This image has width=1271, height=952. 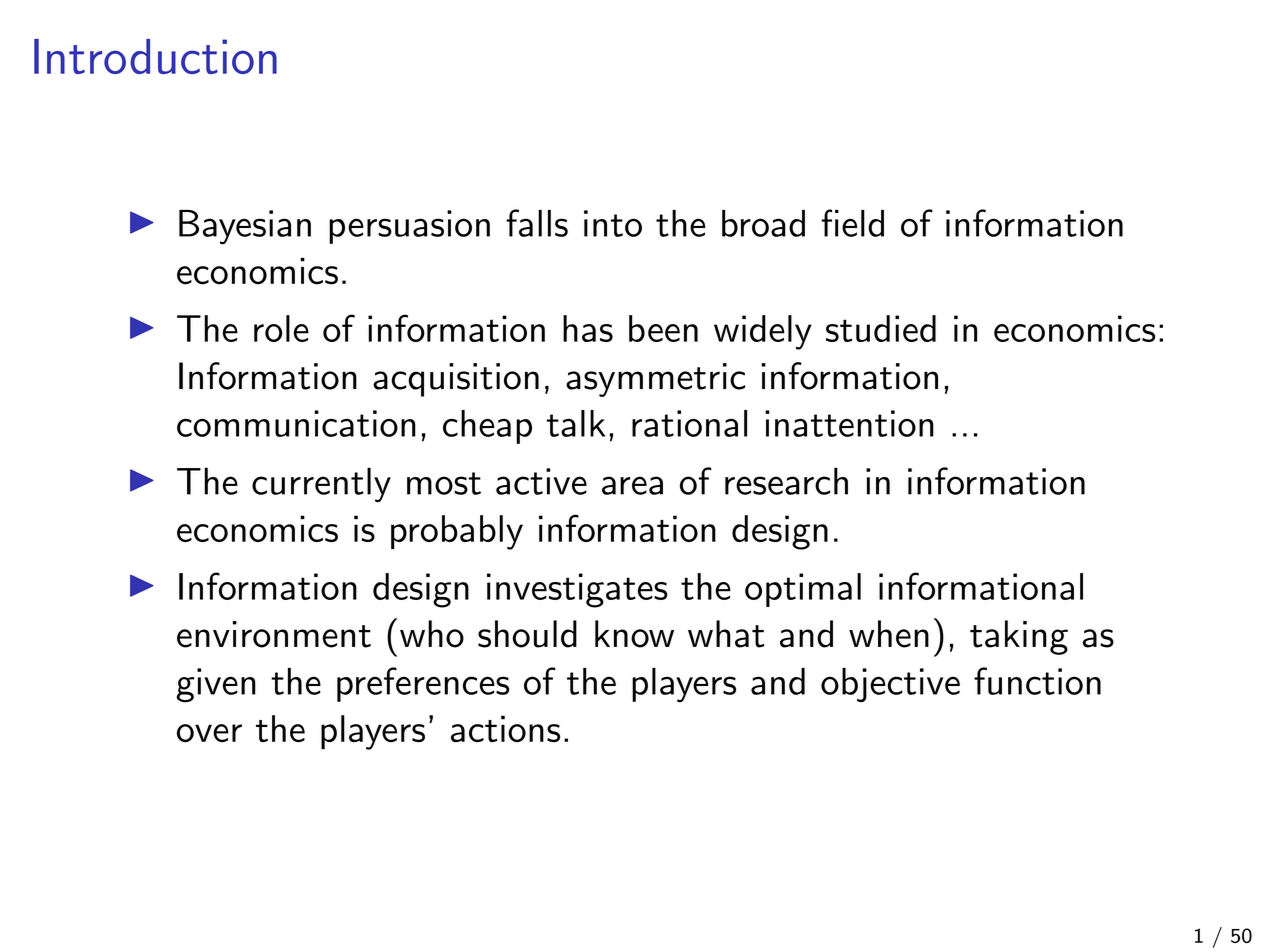 I want to click on over, so click(x=209, y=733).
